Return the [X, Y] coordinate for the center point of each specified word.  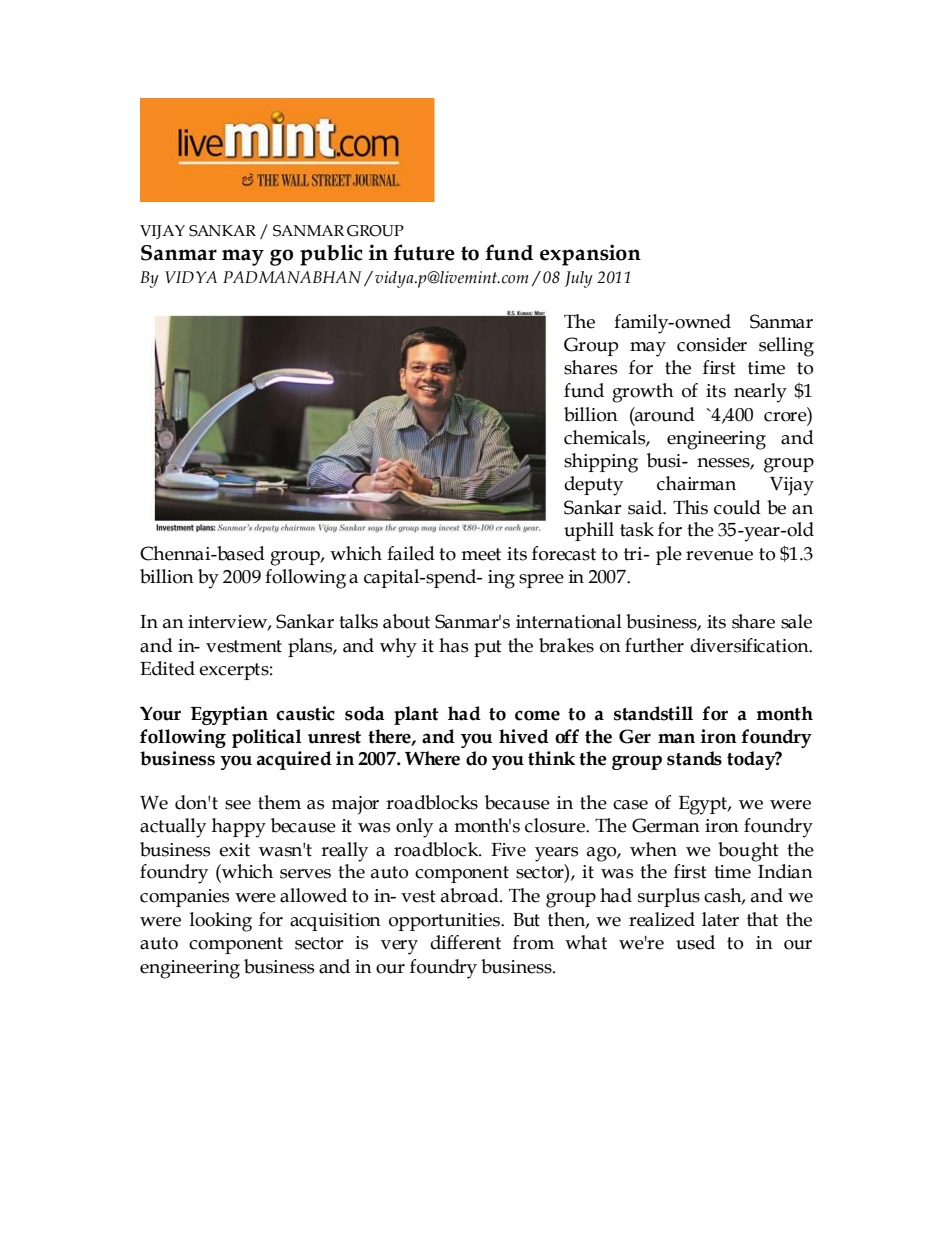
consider [712, 344]
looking [221, 922]
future [424, 252]
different [465, 942]
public [331, 255]
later [720, 919]
